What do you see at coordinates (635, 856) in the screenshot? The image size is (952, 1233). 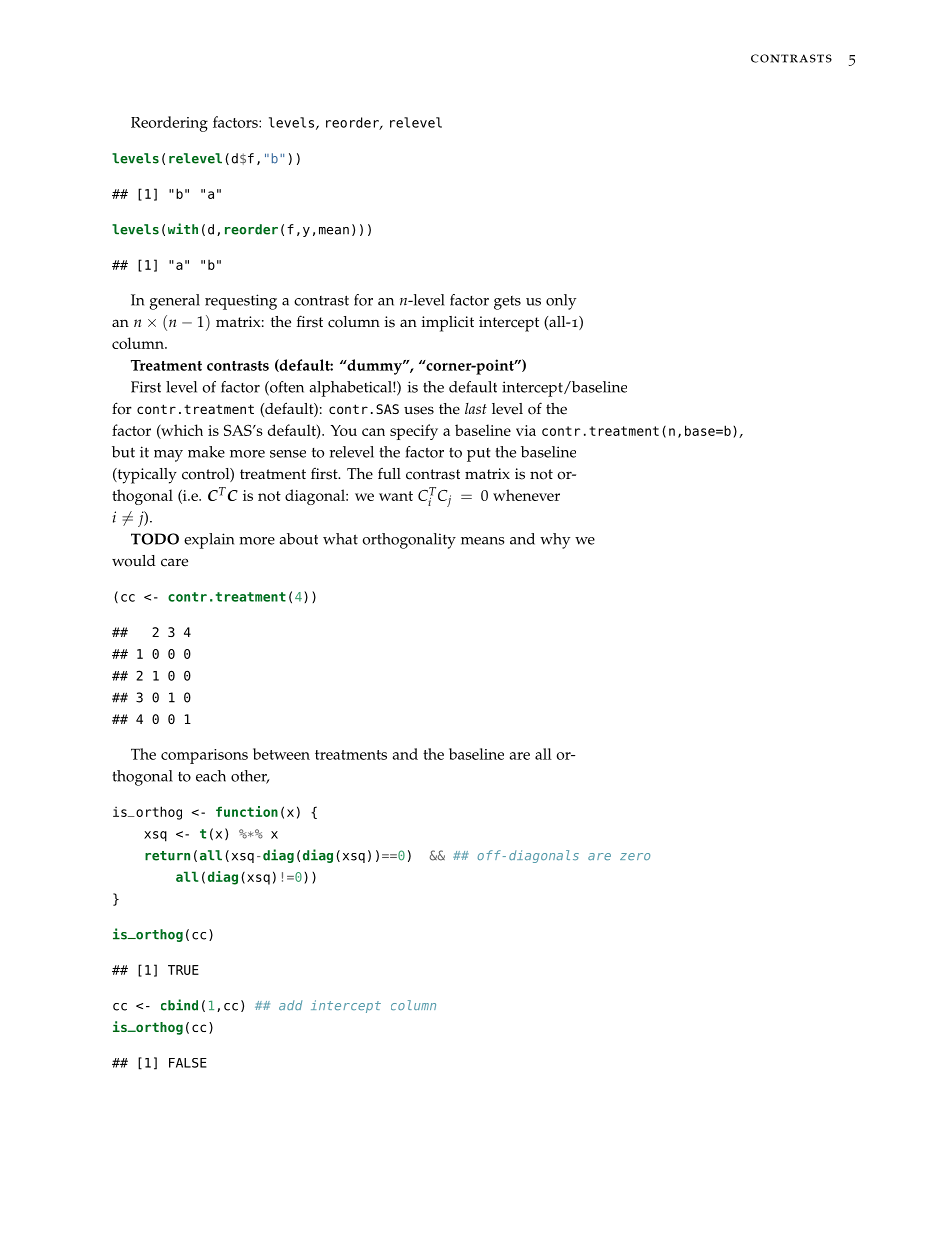 I see `zero` at bounding box center [635, 856].
